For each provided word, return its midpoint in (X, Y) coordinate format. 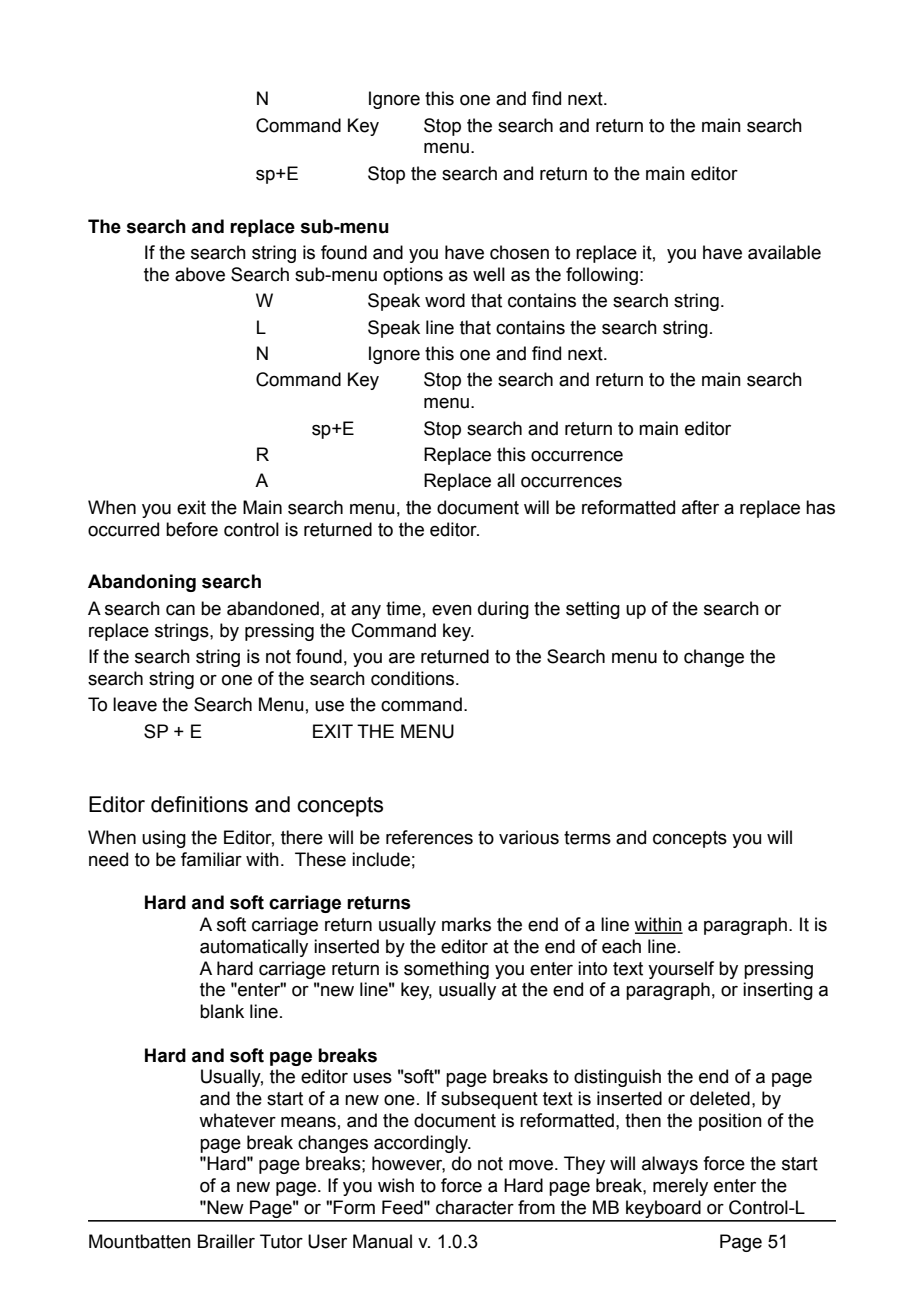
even (452, 610)
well (489, 274)
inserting (778, 991)
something (446, 970)
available (784, 252)
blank (222, 1011)
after (700, 507)
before (192, 529)
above (200, 274)
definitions (199, 804)
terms (587, 838)
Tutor (281, 1241)
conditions (414, 678)
